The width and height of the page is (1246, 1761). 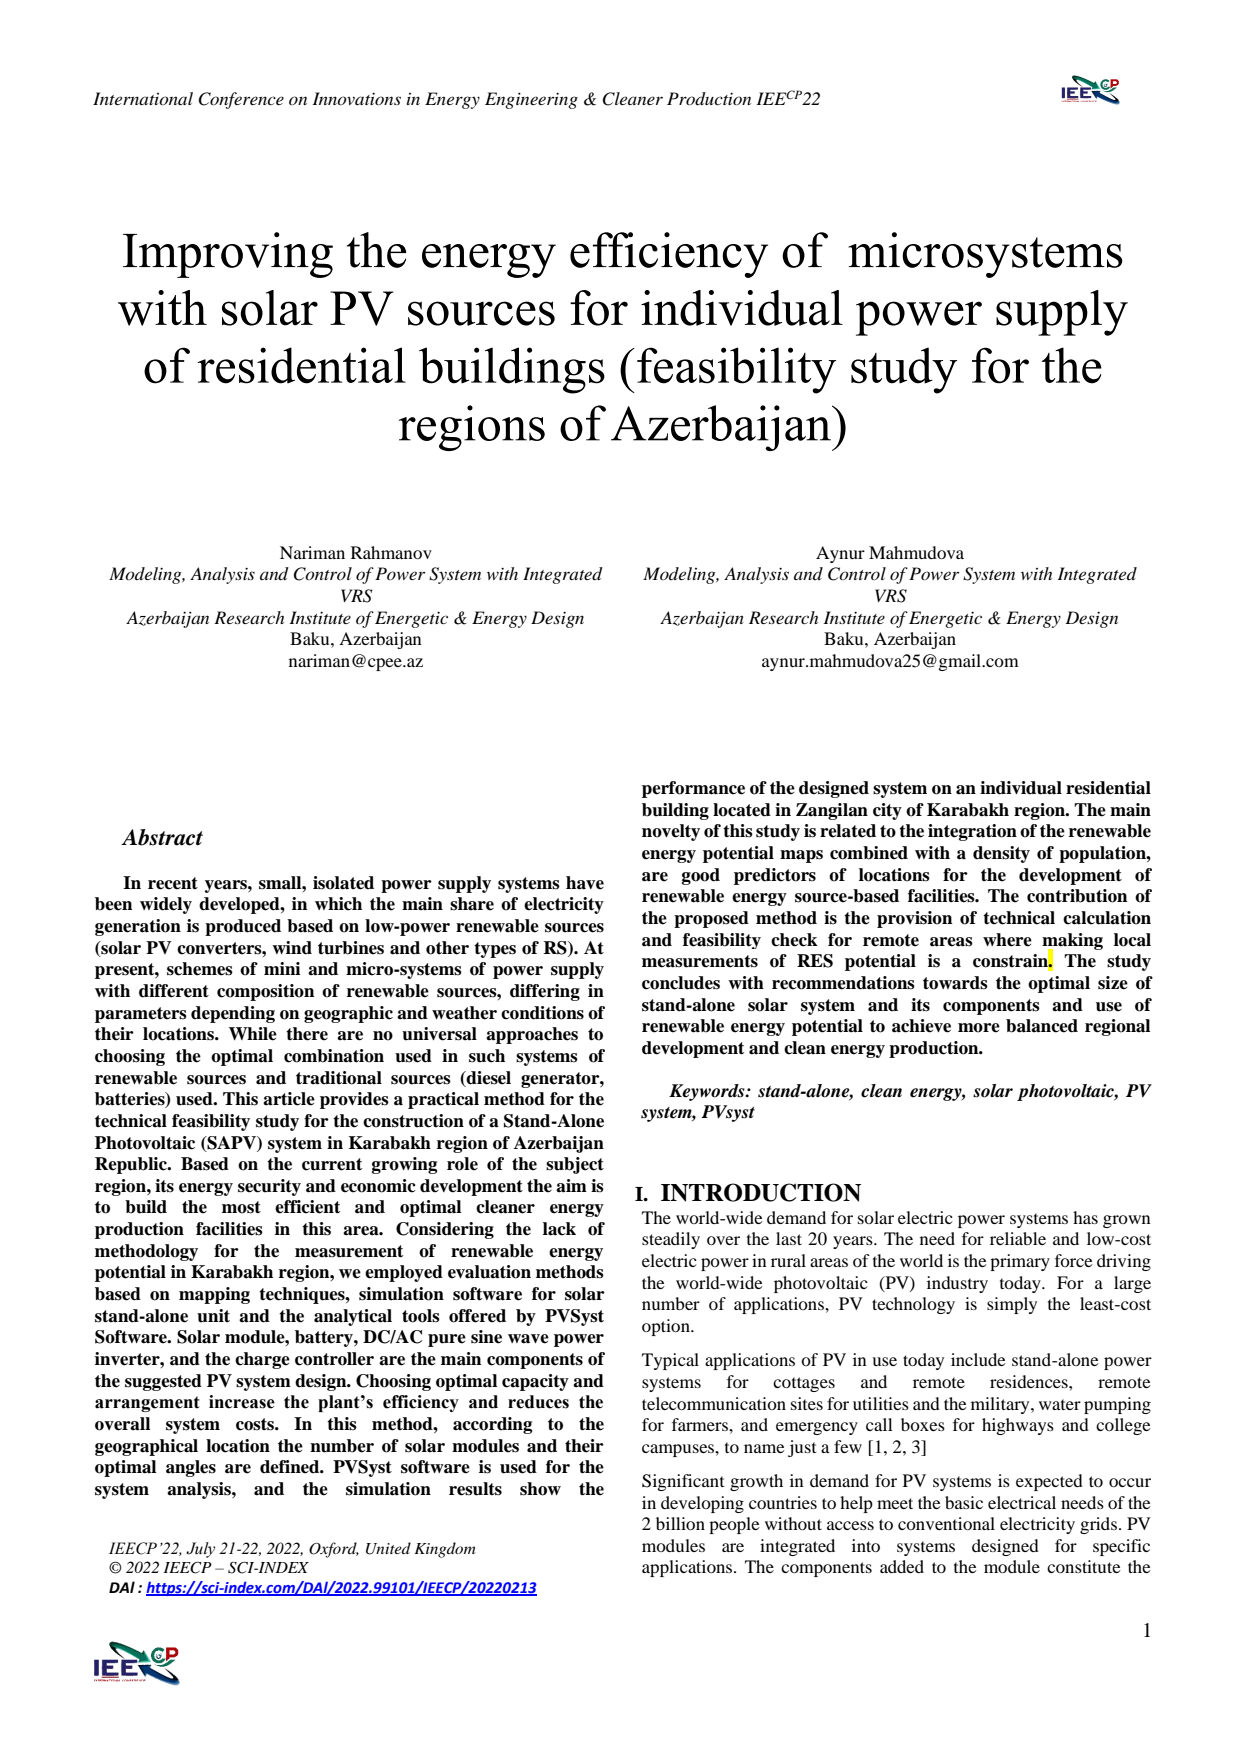 What do you see at coordinates (671, 832) in the page?
I see `novelty` at bounding box center [671, 832].
